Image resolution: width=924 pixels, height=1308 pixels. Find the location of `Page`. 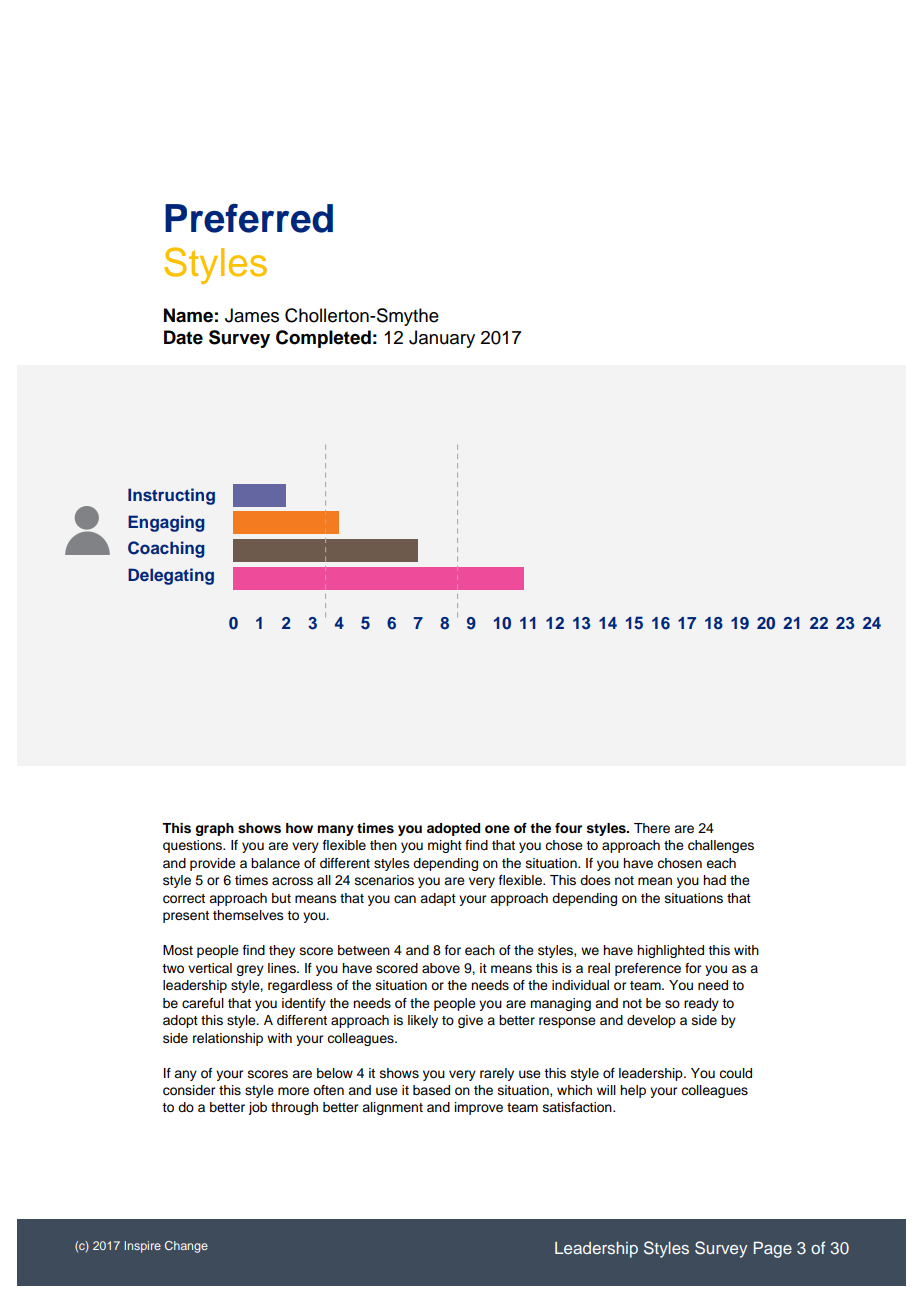

Page is located at coordinates (773, 1249).
